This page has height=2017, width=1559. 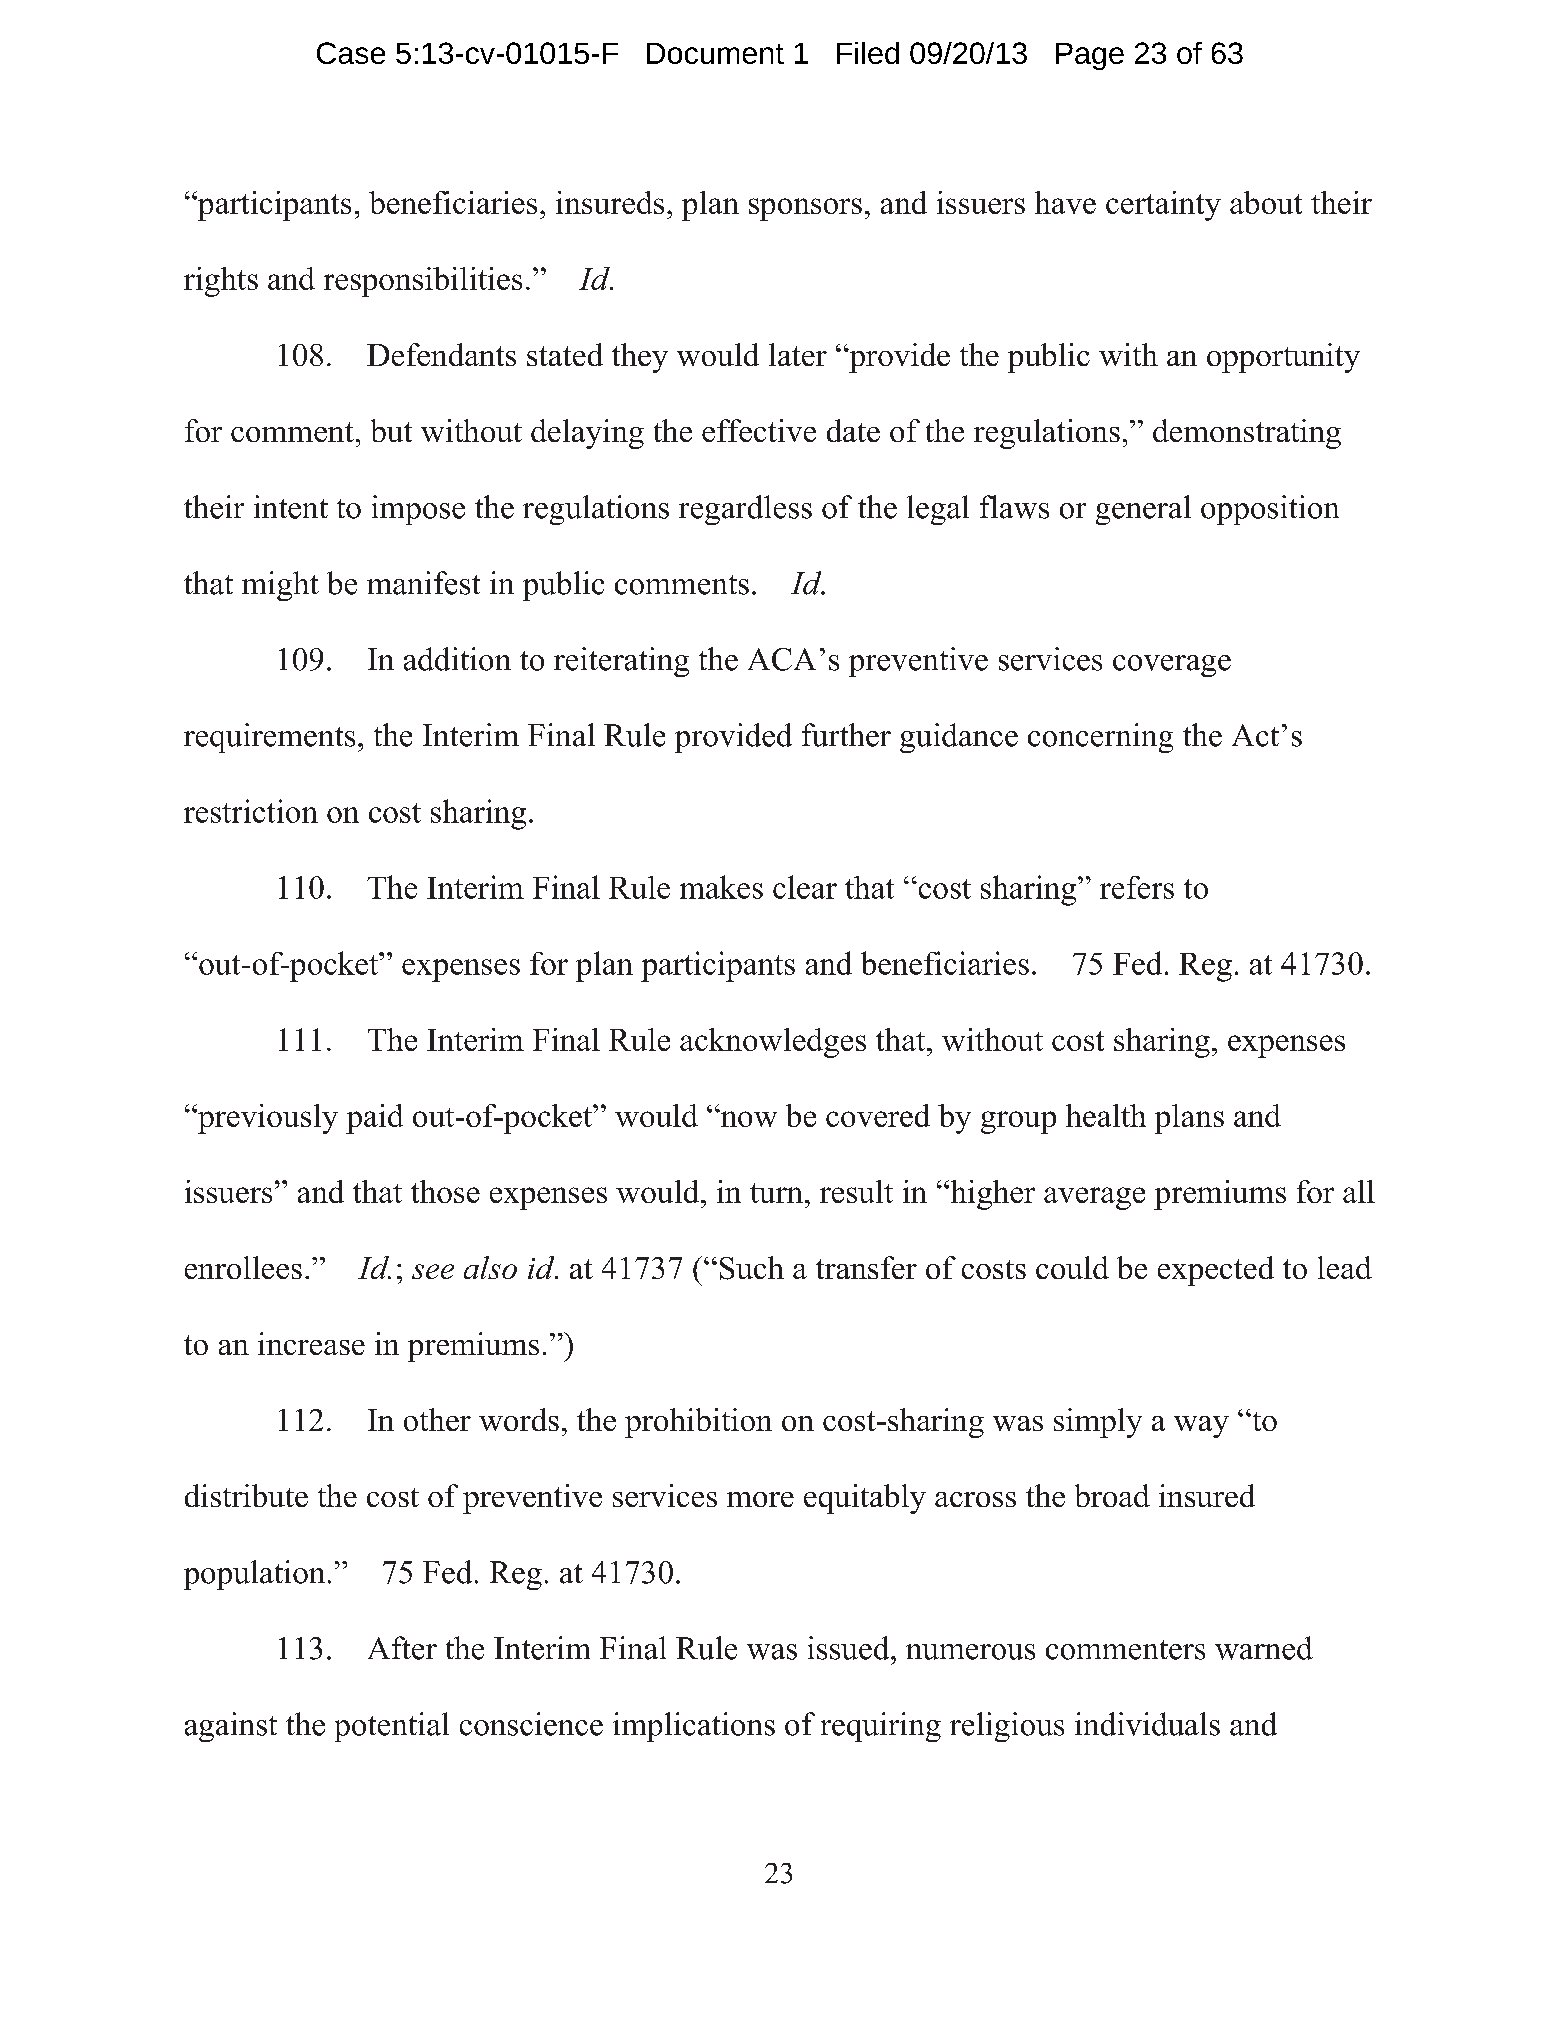 What do you see at coordinates (805, 887) in the page?
I see `clear` at bounding box center [805, 887].
